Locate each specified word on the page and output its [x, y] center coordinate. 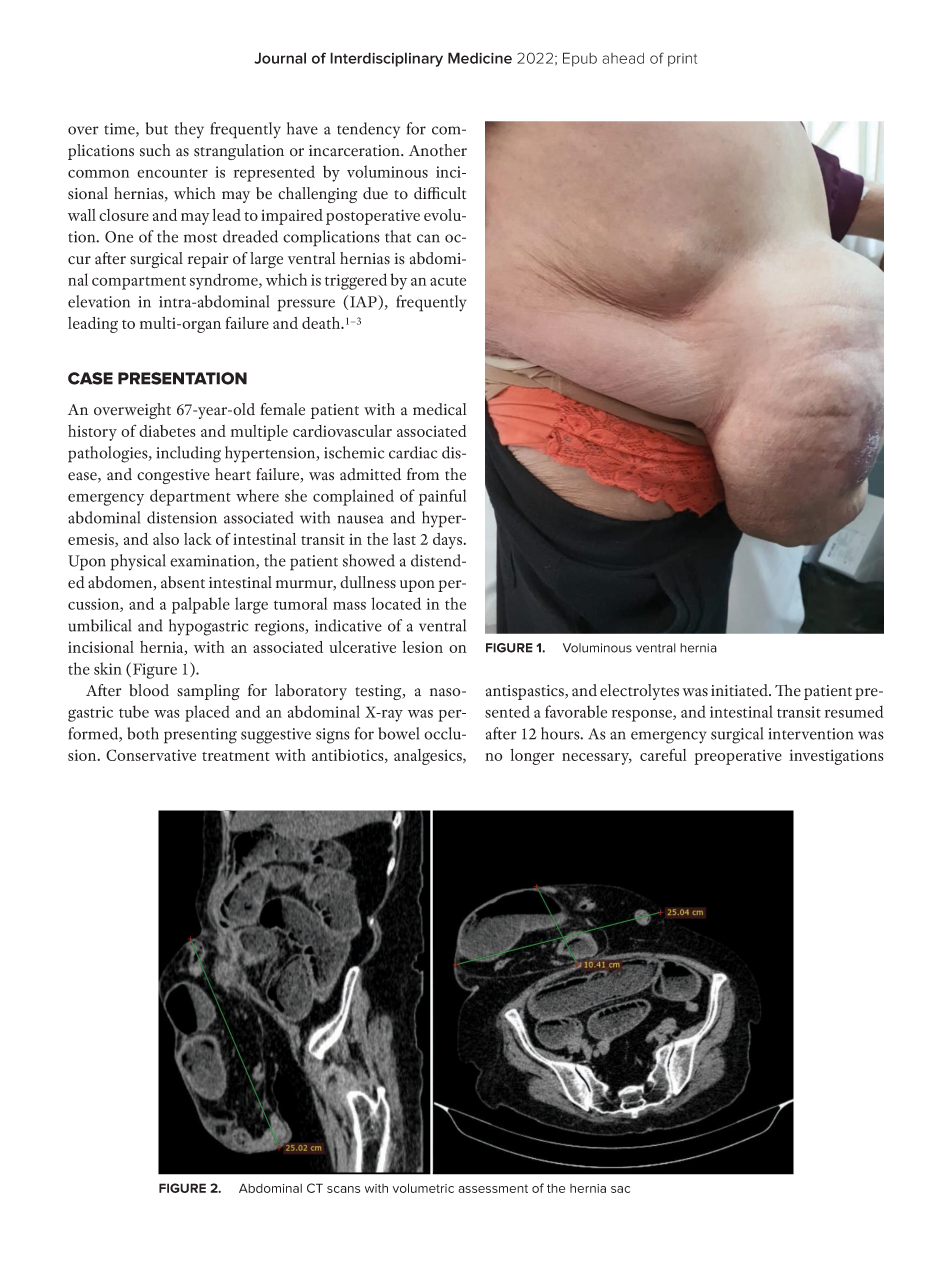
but [157, 128]
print [682, 60]
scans [343, 1189]
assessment [493, 1188]
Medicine [480, 58]
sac [620, 1189]
